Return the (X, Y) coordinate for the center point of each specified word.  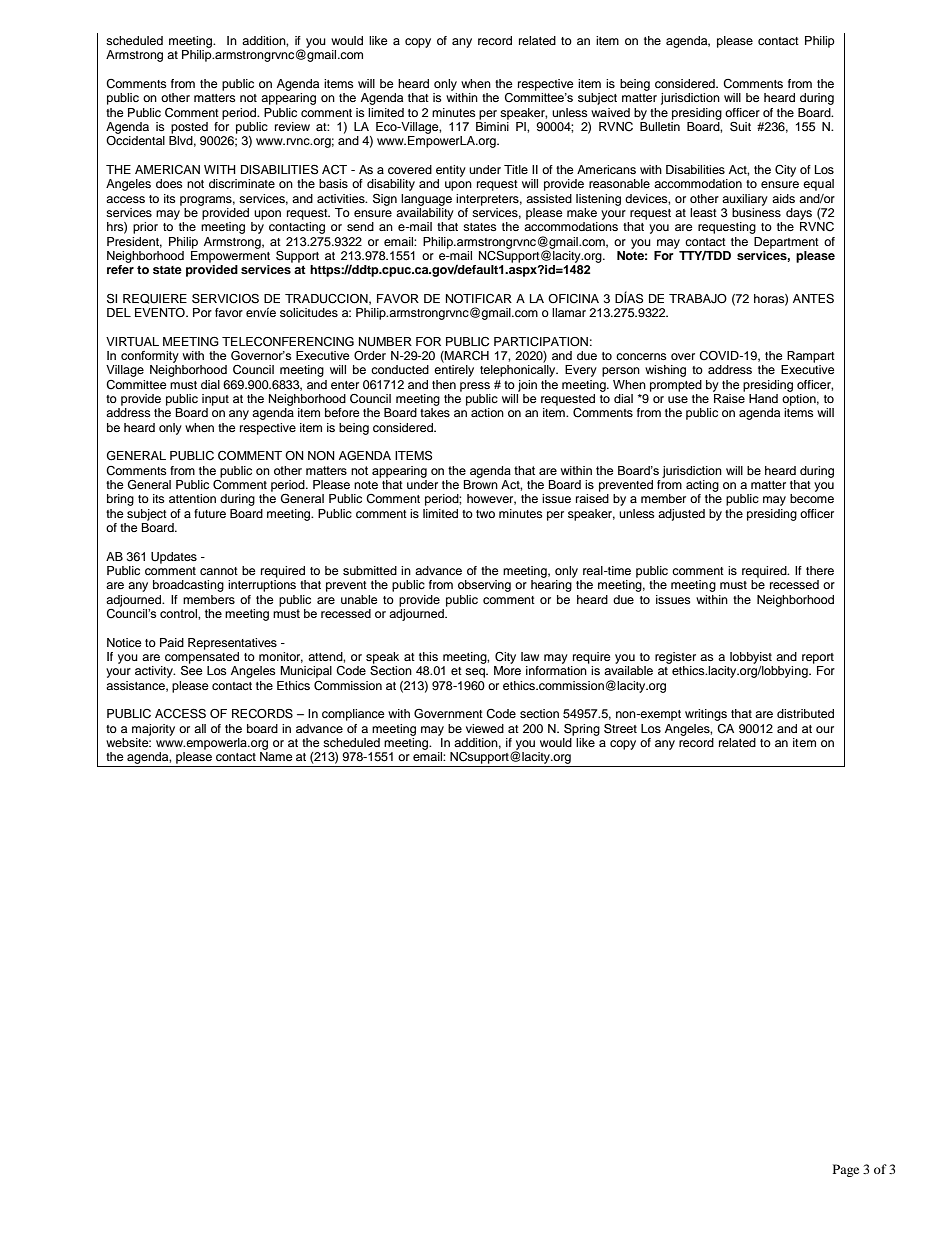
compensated (202, 657)
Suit (740, 126)
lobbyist (751, 658)
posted (189, 128)
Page (846, 1170)
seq (476, 673)
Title (516, 169)
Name (276, 756)
